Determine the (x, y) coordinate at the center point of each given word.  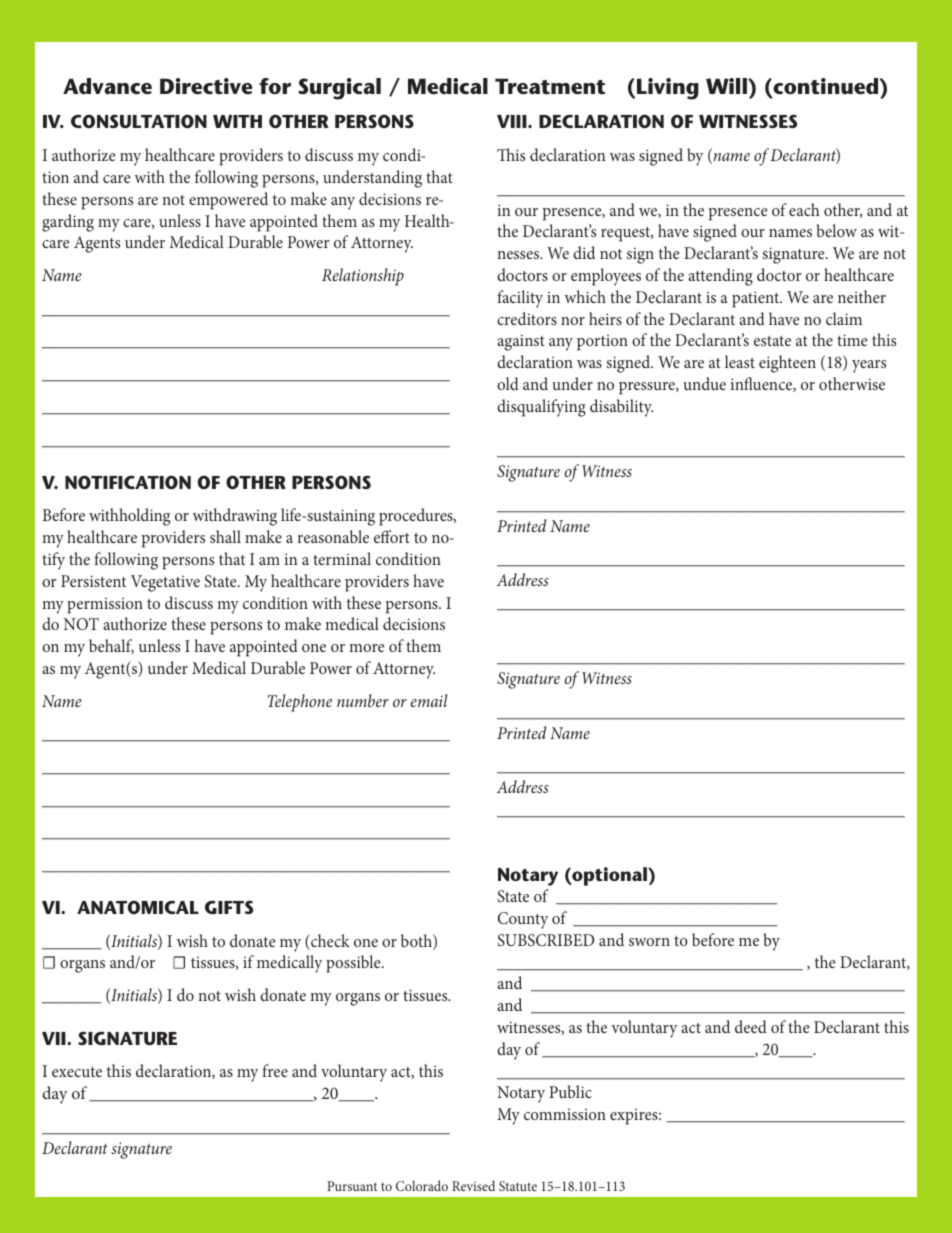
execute (77, 1072)
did (584, 252)
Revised (473, 1185)
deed (751, 1026)
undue (704, 383)
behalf (111, 646)
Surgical (339, 89)
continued (826, 87)
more (367, 648)
